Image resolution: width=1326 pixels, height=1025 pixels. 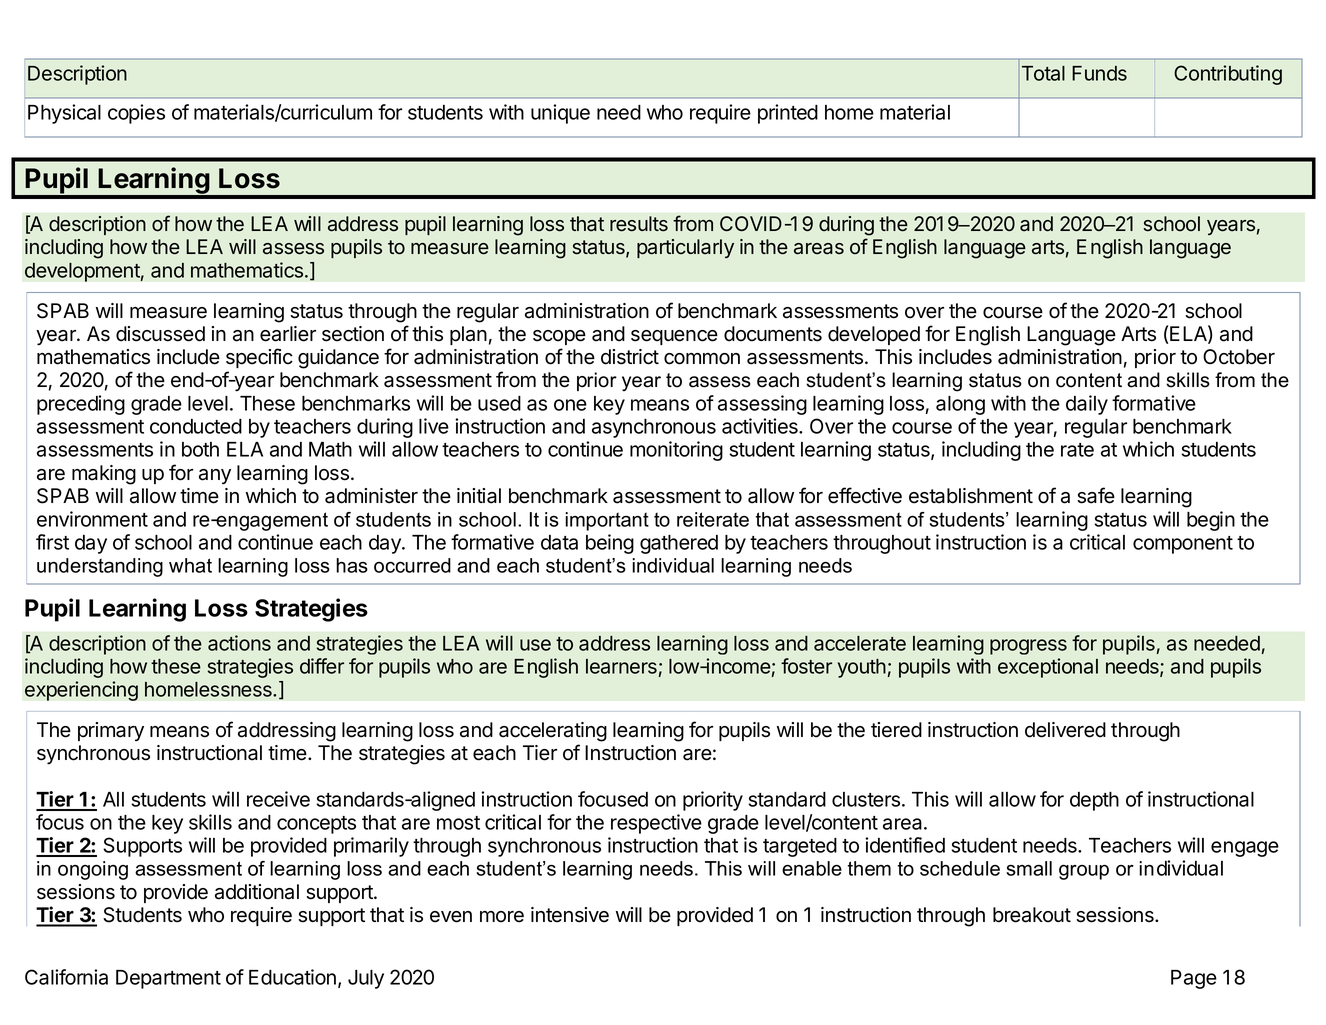 What do you see at coordinates (190, 565) in the page?
I see `what` at bounding box center [190, 565].
